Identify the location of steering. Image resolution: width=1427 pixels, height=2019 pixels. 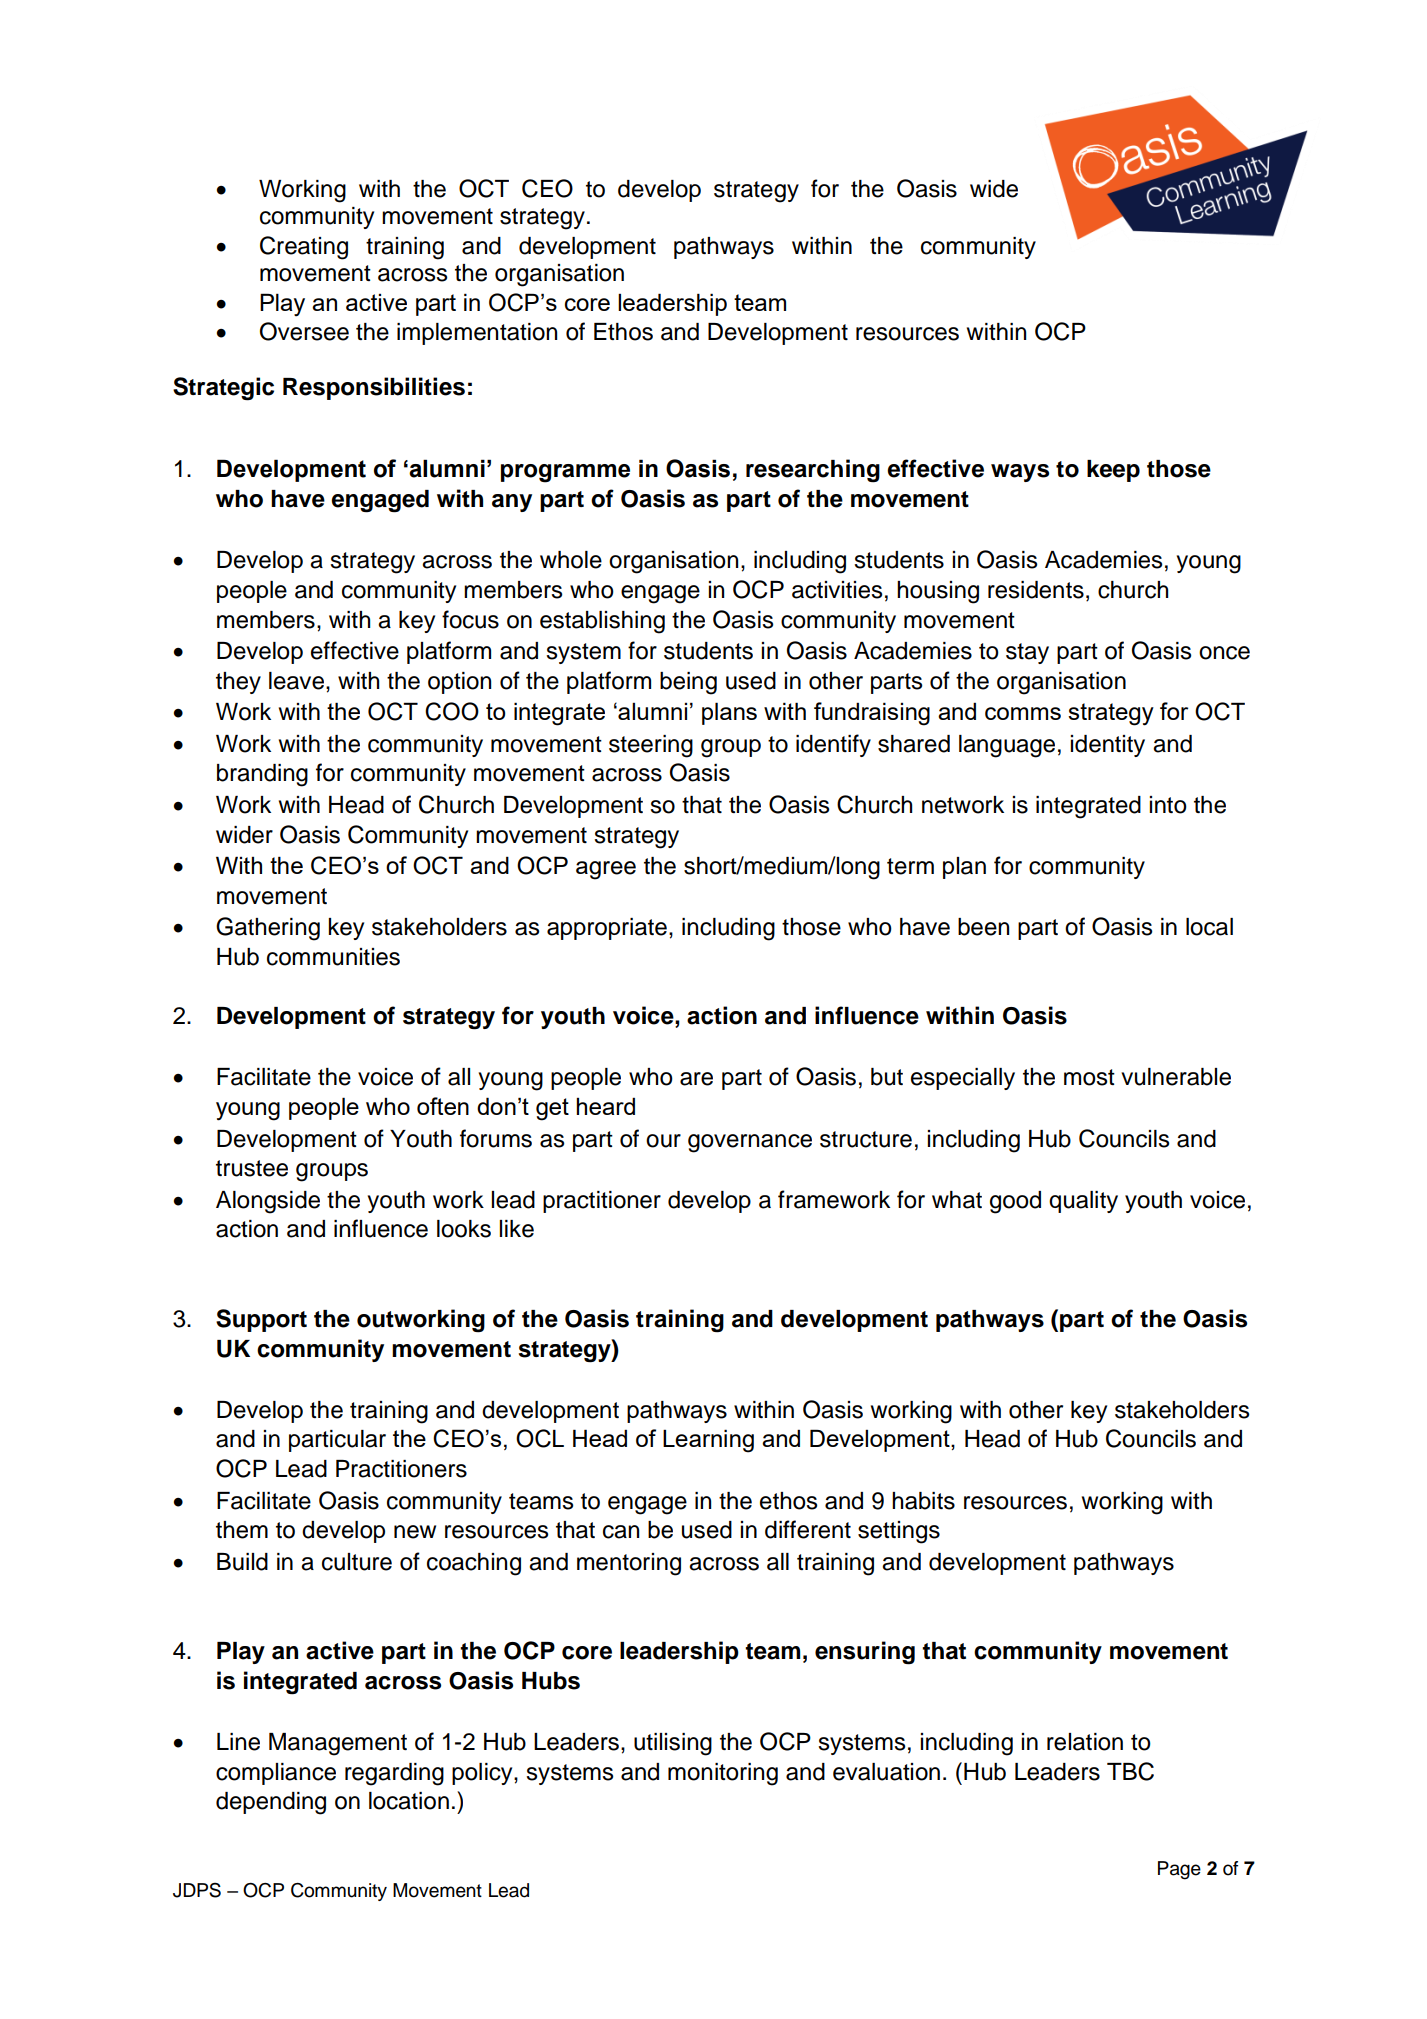
(651, 746).
